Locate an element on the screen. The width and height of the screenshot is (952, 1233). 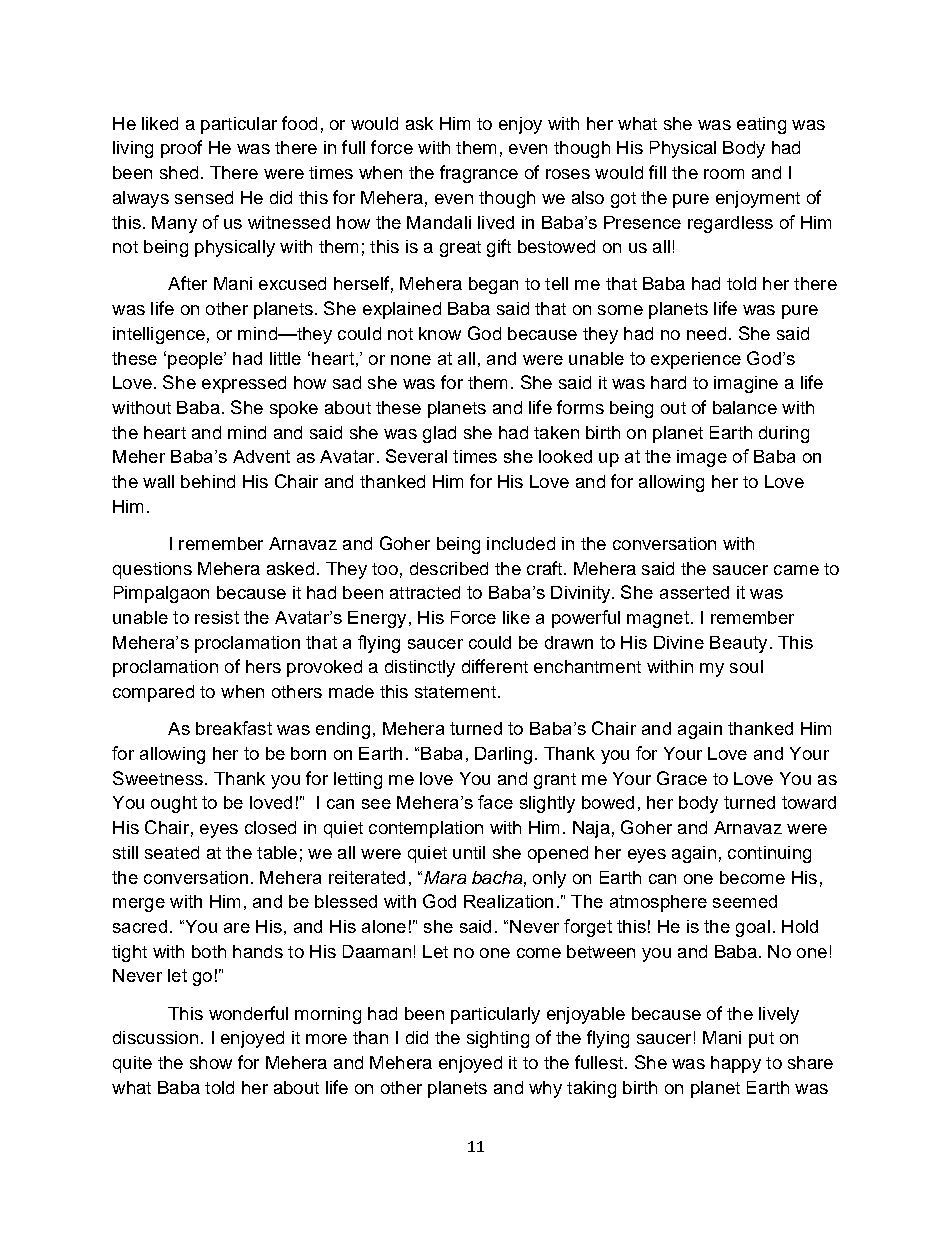
image is located at coordinates (702, 458).
